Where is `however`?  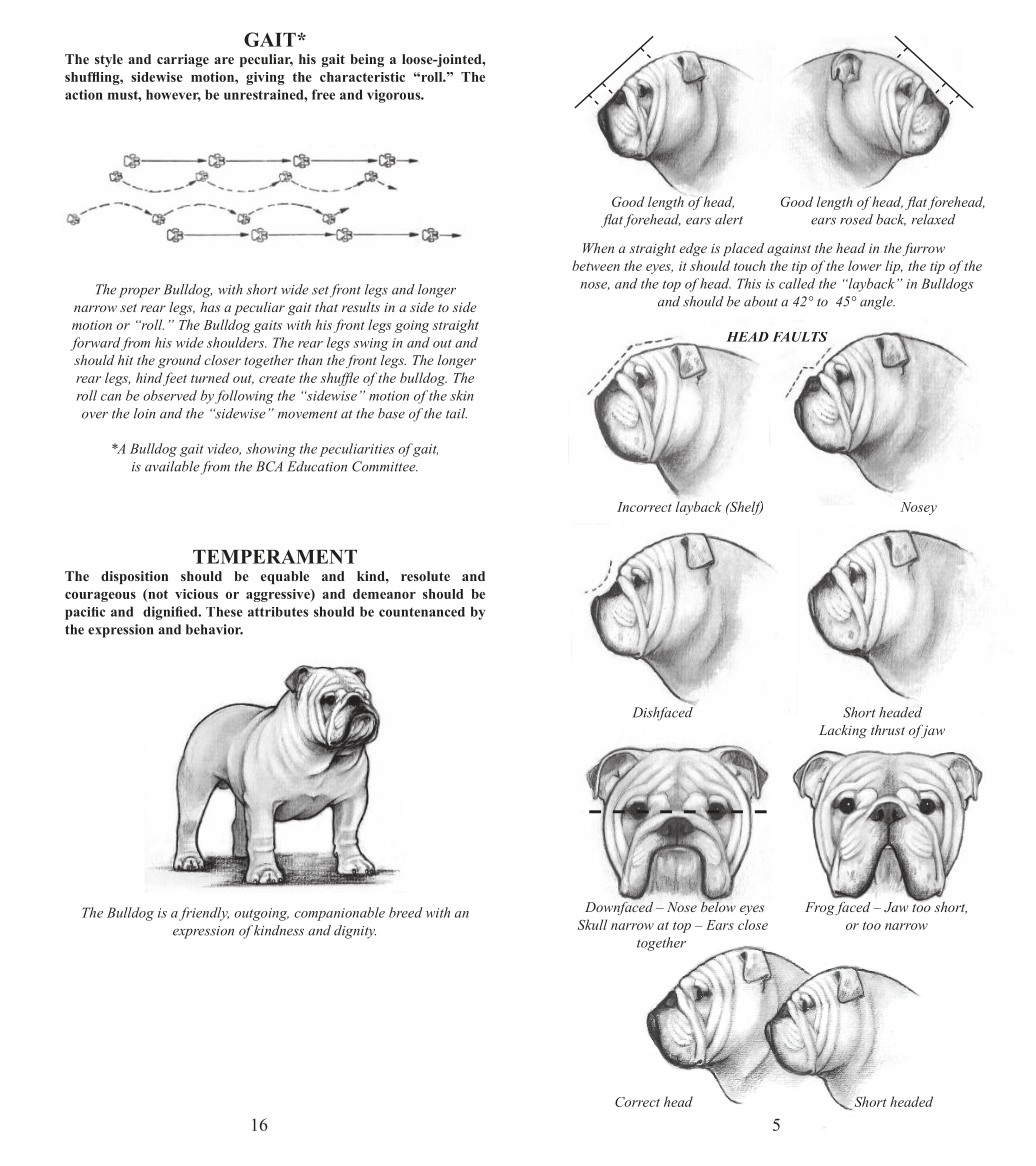 however is located at coordinates (173, 95).
